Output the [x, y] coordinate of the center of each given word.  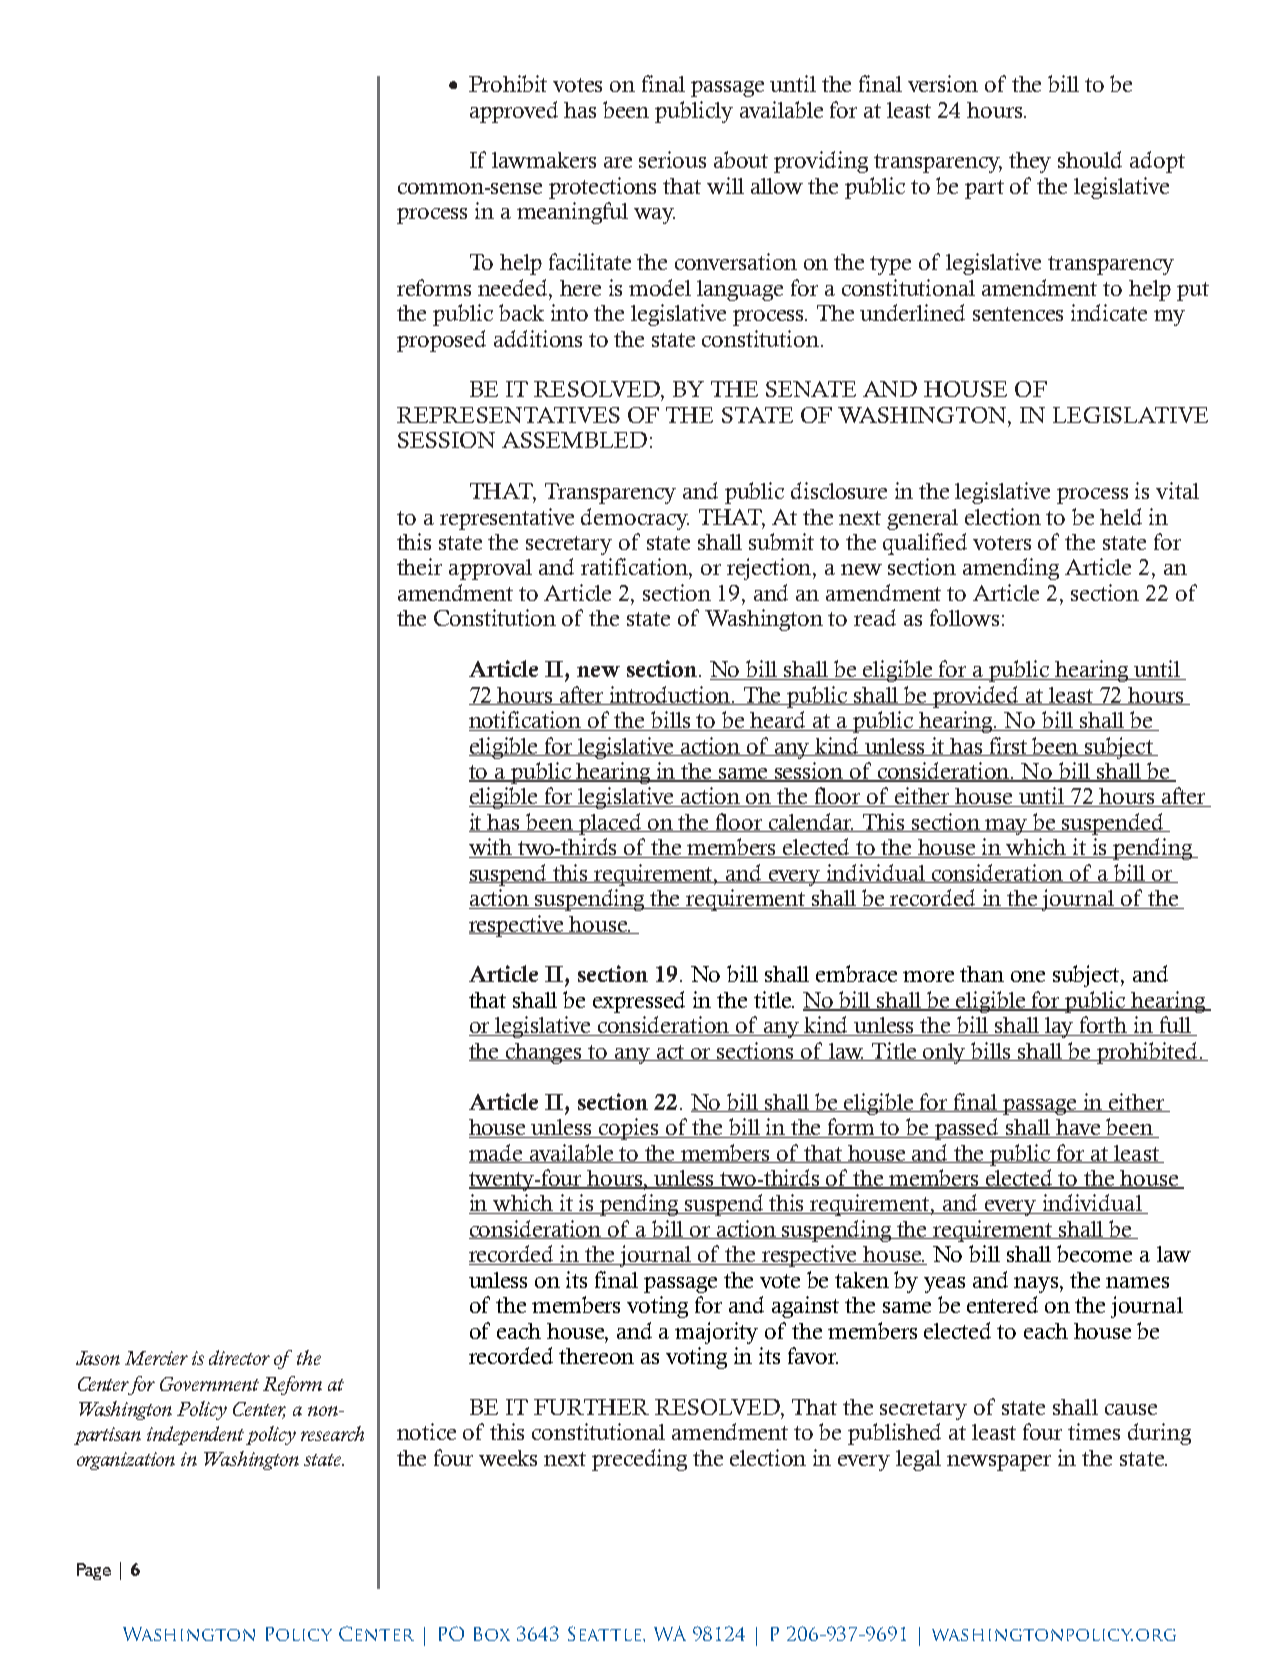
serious [672, 159]
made [497, 1153]
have [1079, 1128]
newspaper [999, 1463]
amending [1011, 569]
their [419, 566]
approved [514, 112]
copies [629, 1129]
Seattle [606, 1633]
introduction [670, 695]
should [1090, 159]
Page [94, 1571]
